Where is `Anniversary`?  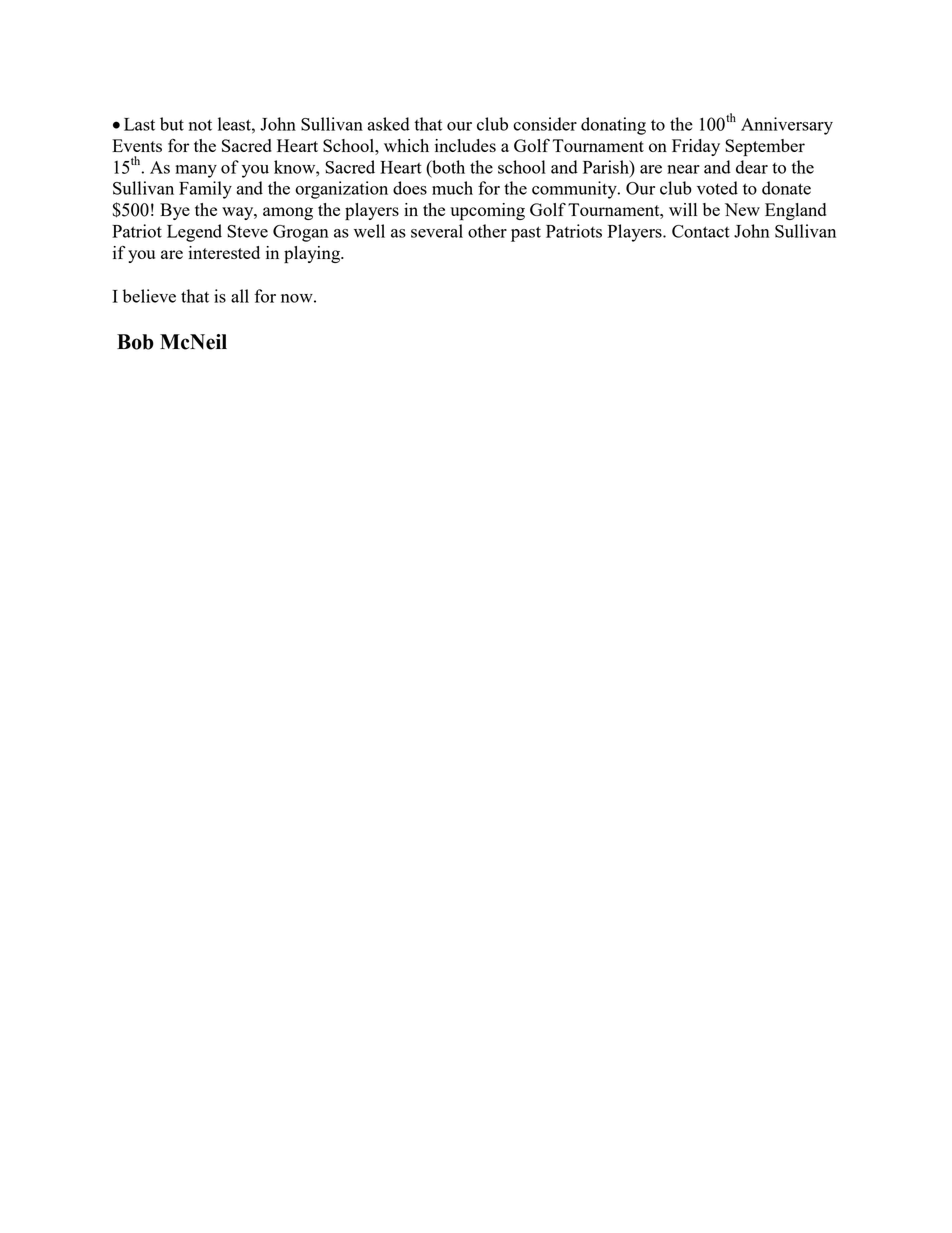 Anniversary is located at coordinates (787, 126).
